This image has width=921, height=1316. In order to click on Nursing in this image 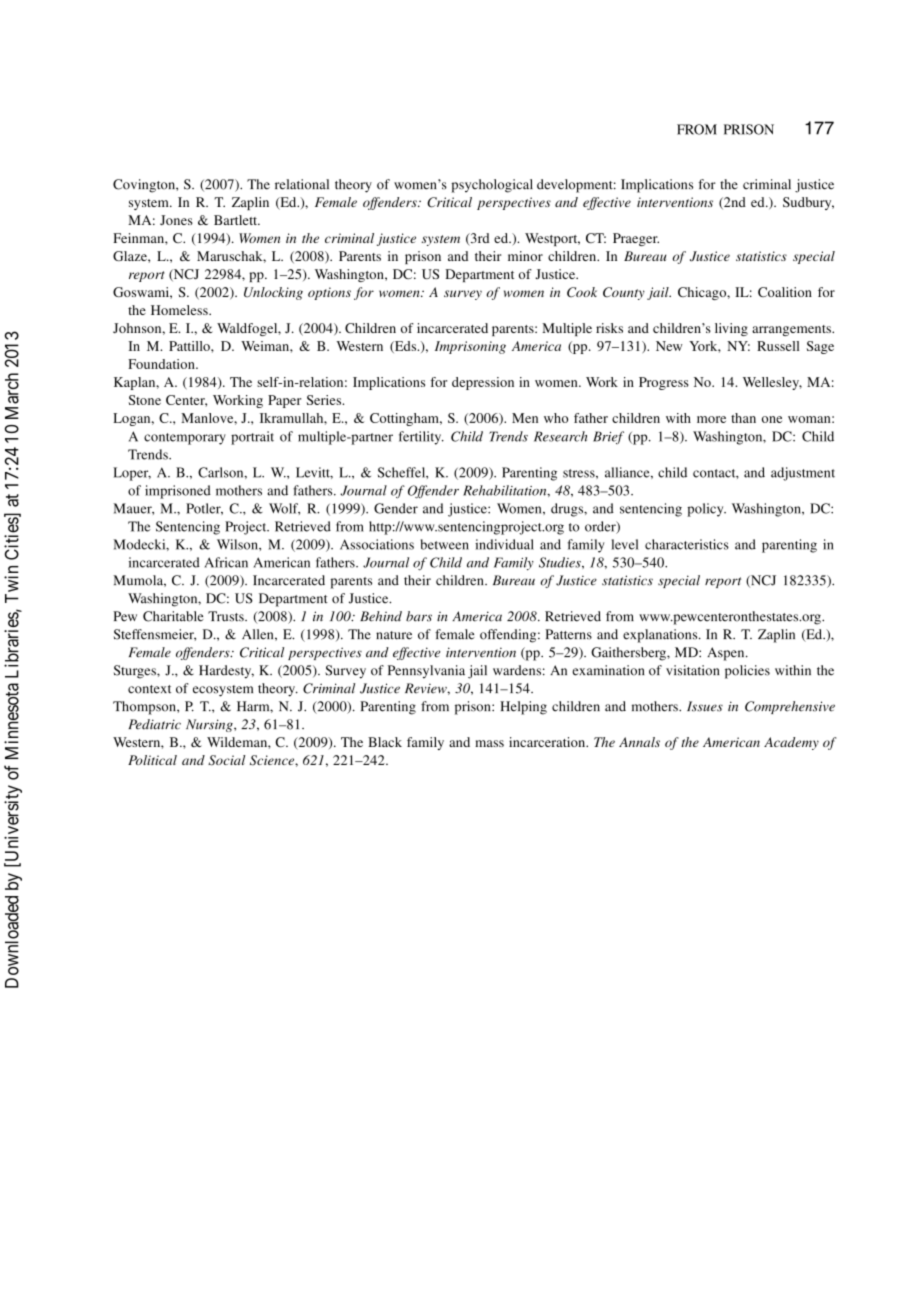, I will do `click(210, 725)`.
